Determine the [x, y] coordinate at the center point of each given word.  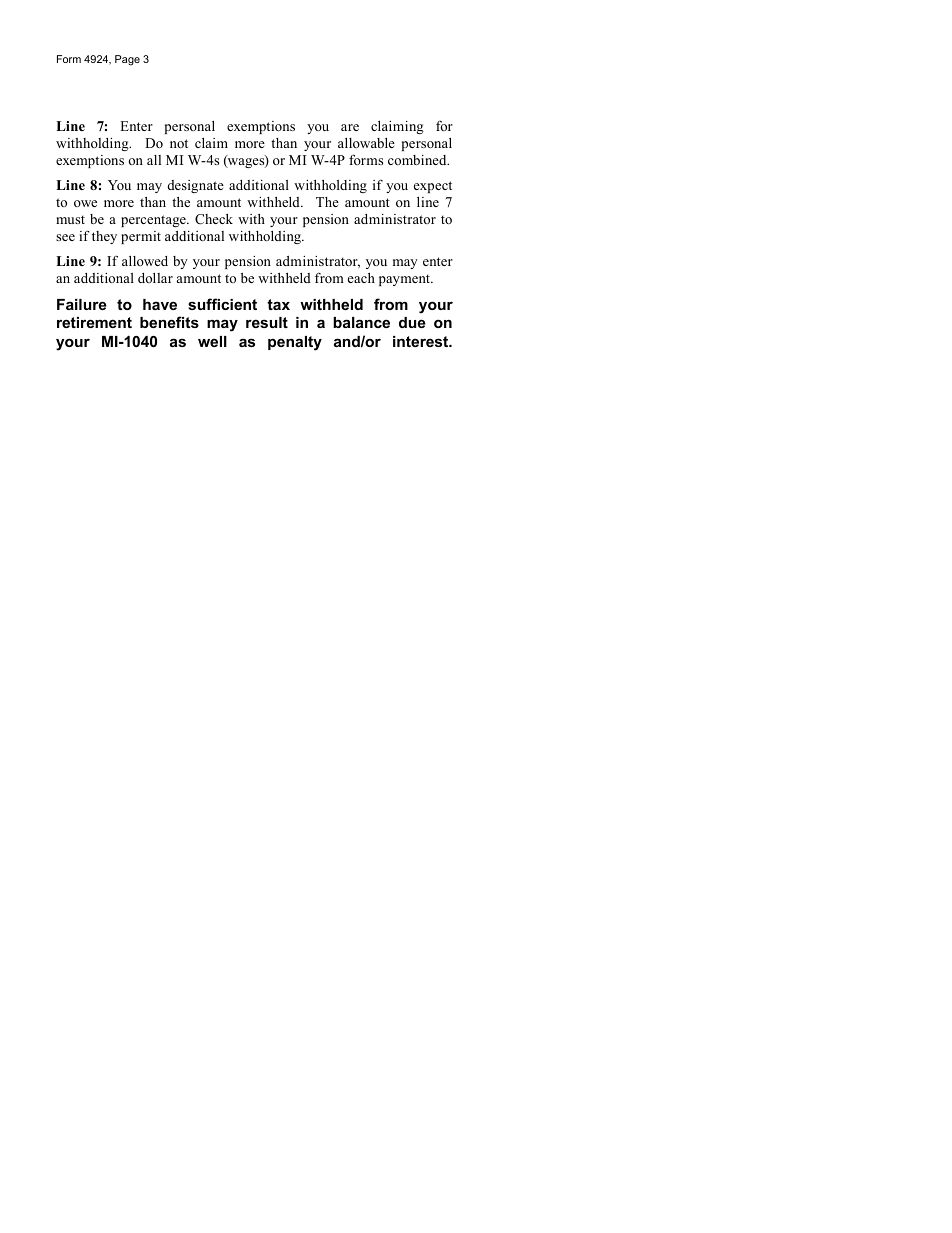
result [267, 322]
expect [433, 187]
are [350, 127]
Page [127, 60]
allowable [366, 143]
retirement [94, 322]
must [70, 219]
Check [214, 219]
